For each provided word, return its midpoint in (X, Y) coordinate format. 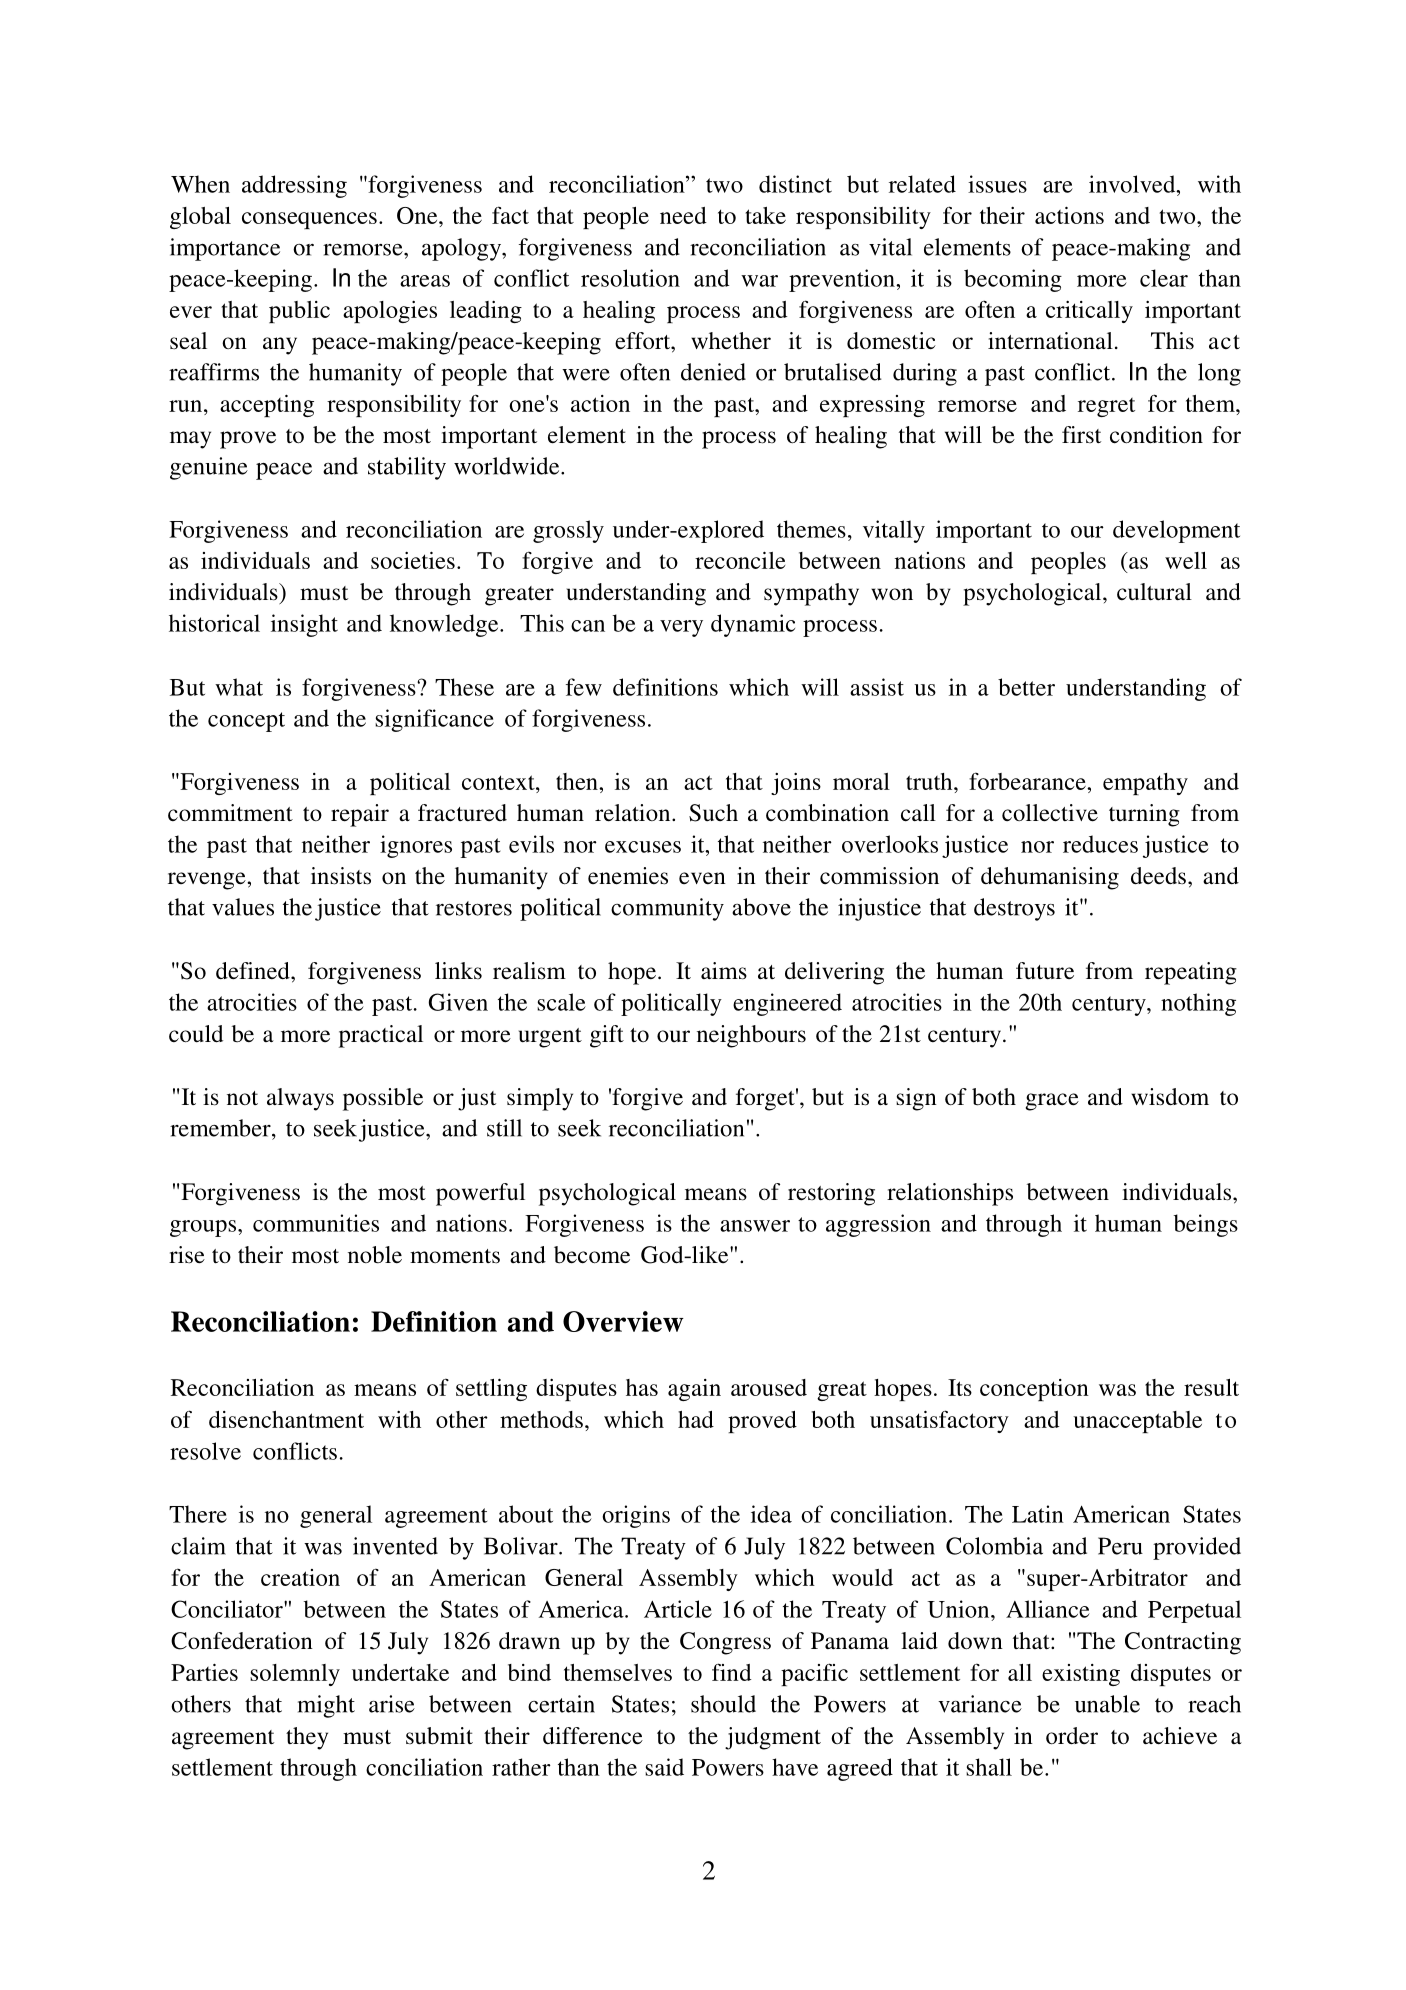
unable (1107, 1704)
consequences (309, 220)
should (723, 1704)
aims (724, 971)
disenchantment (286, 1419)
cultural (1154, 591)
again (694, 1390)
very (681, 628)
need (683, 215)
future (1045, 971)
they (307, 1738)
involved (1133, 184)
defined (254, 971)
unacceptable (1137, 1422)
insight (304, 625)
